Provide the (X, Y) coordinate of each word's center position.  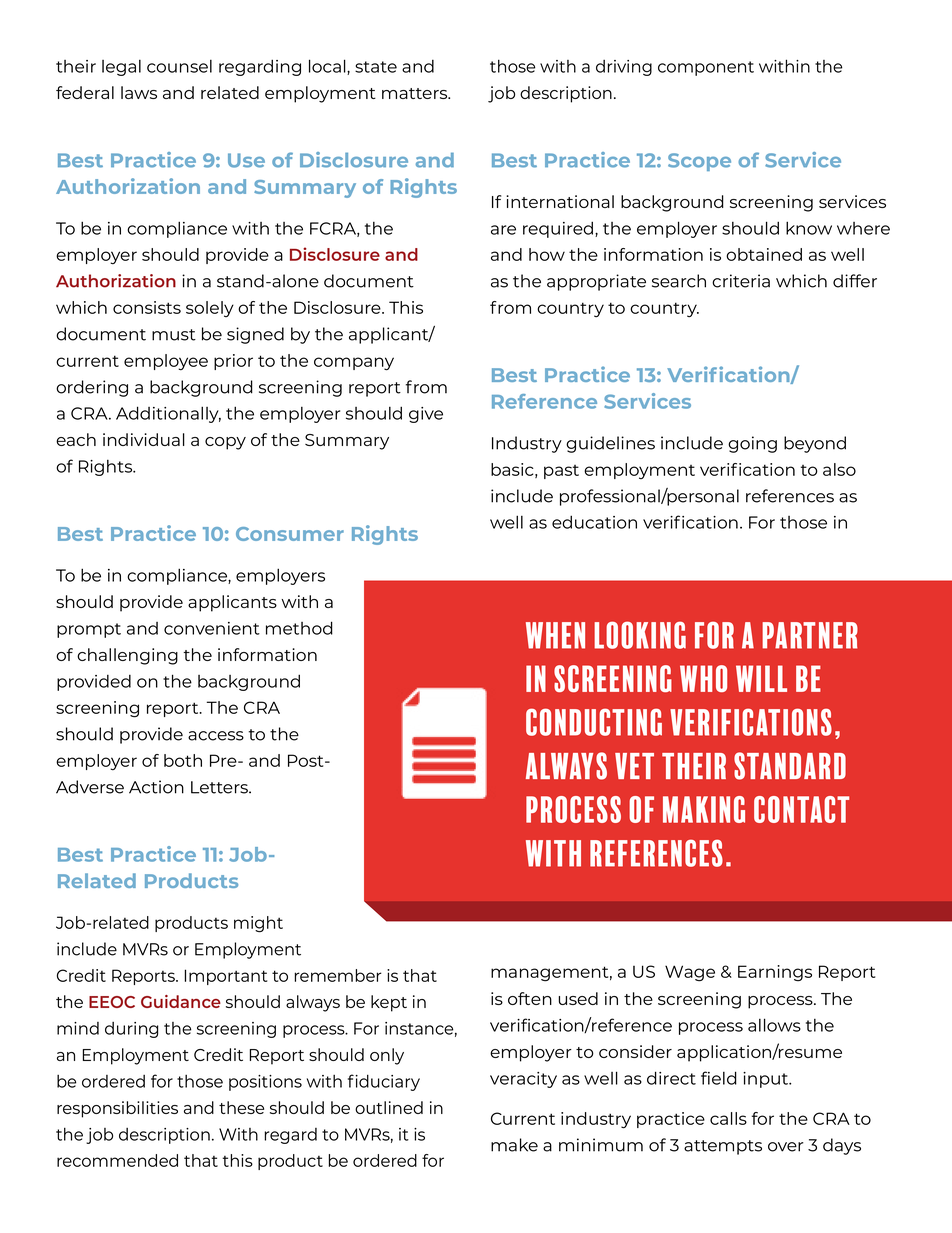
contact (801, 809)
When (555, 635)
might (258, 924)
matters (416, 93)
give (426, 415)
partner (810, 635)
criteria (741, 281)
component (706, 68)
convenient (212, 628)
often (530, 998)
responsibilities (117, 1109)
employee (166, 362)
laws (139, 92)
